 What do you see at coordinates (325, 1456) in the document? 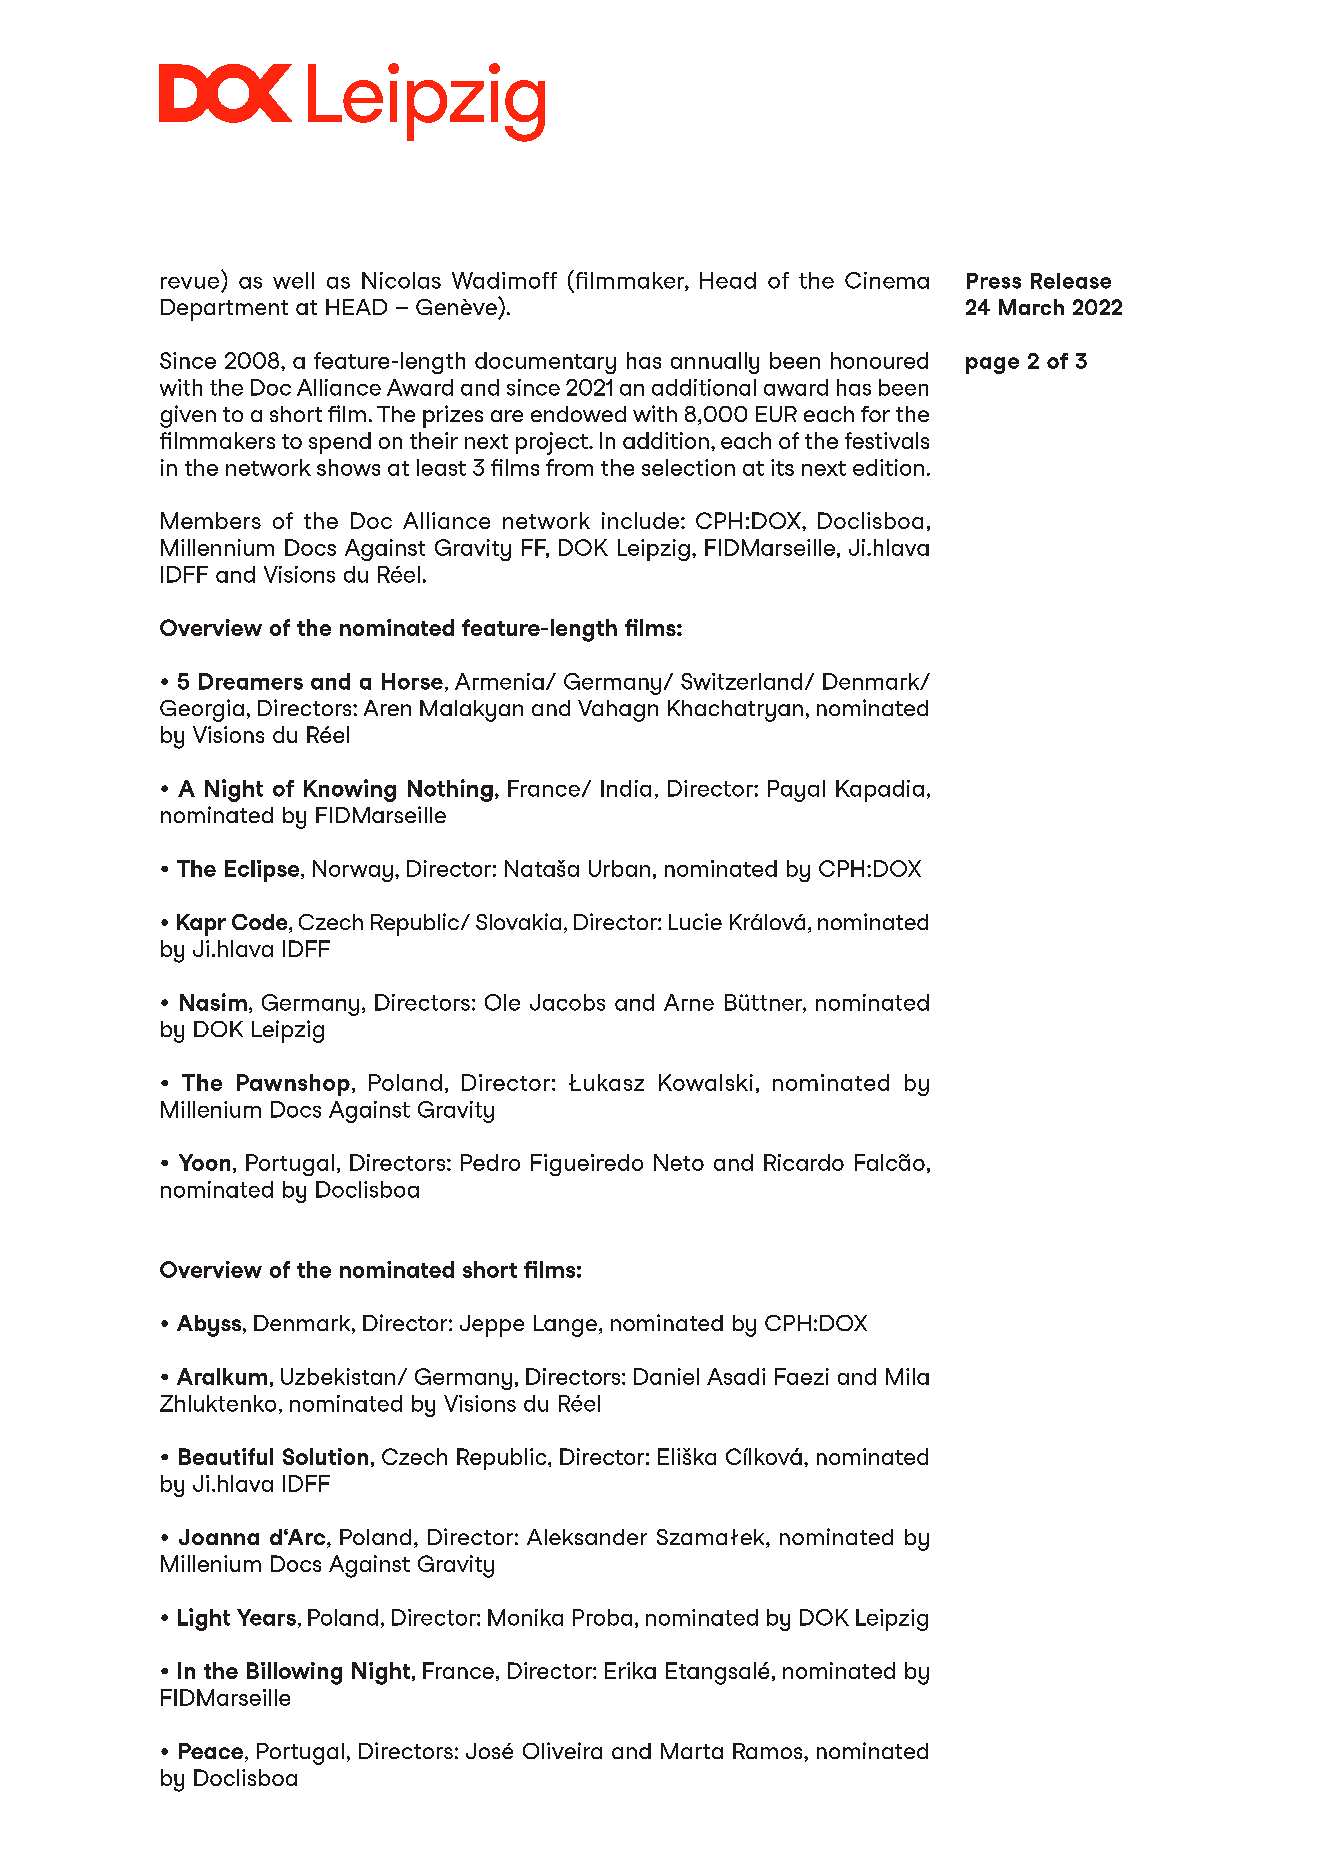
I see `Solution` at bounding box center [325, 1456].
